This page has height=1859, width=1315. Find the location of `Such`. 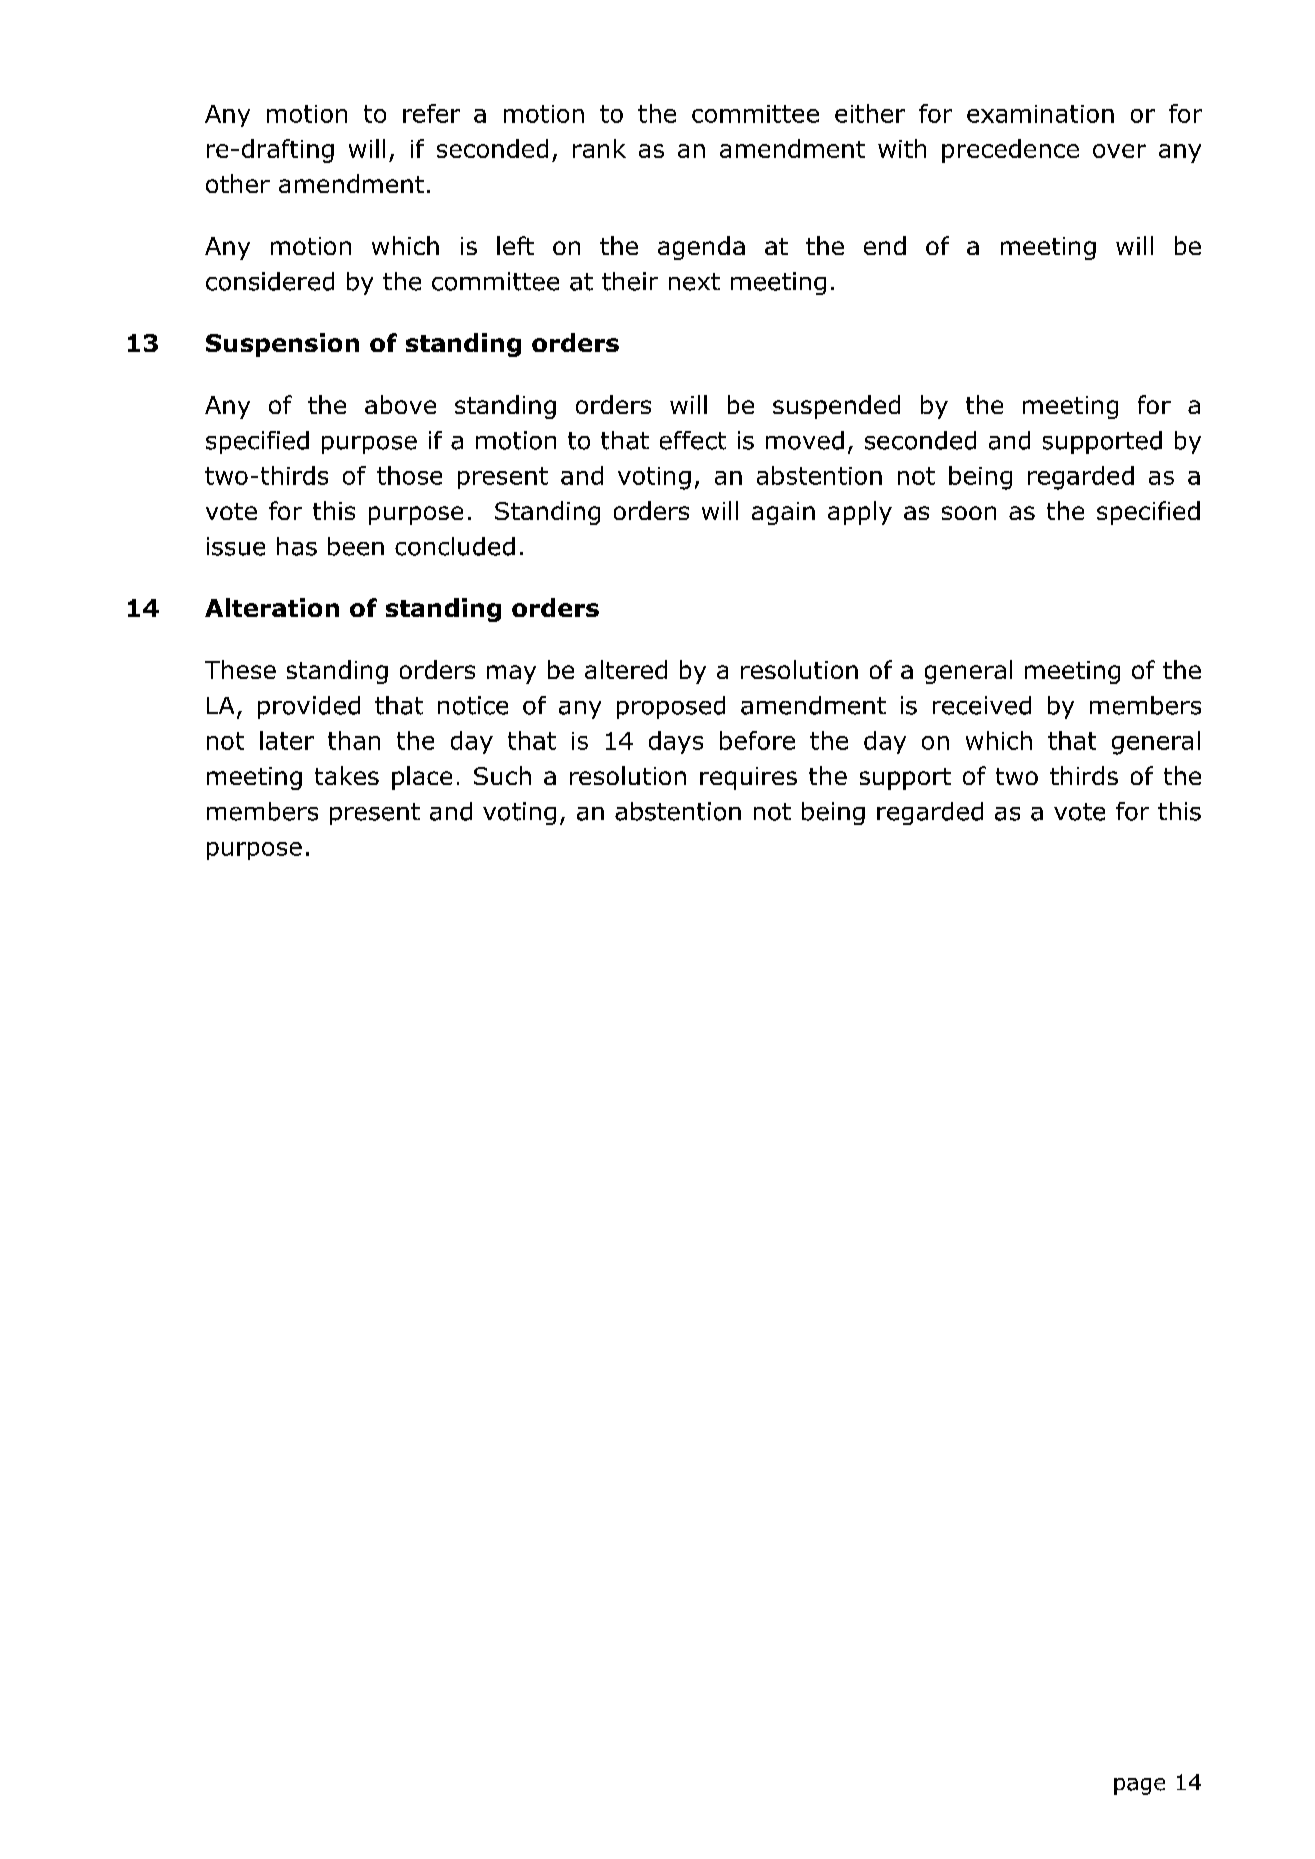

Such is located at coordinates (502, 775).
